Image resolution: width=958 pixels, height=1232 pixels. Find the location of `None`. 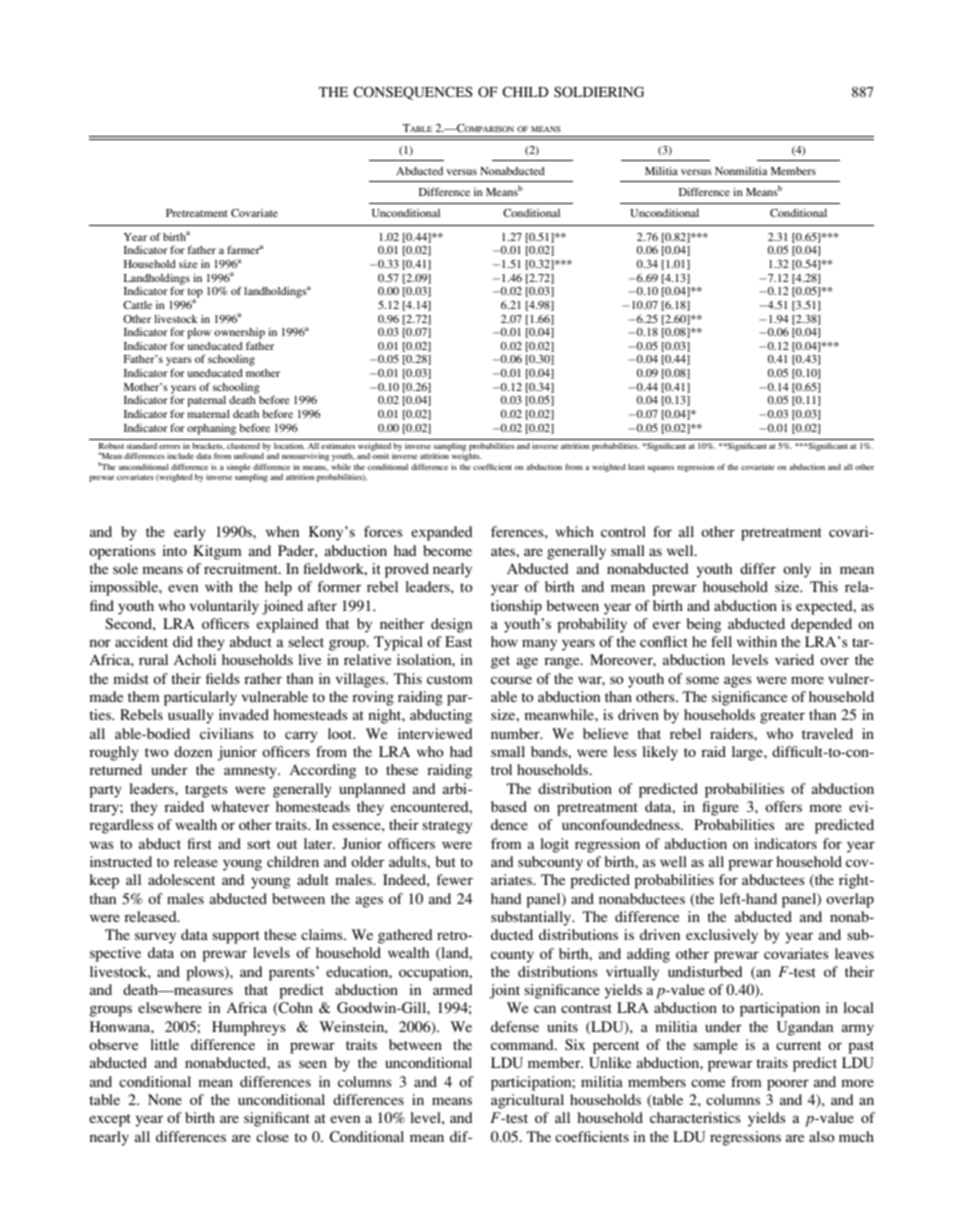

None is located at coordinates (165, 1099).
